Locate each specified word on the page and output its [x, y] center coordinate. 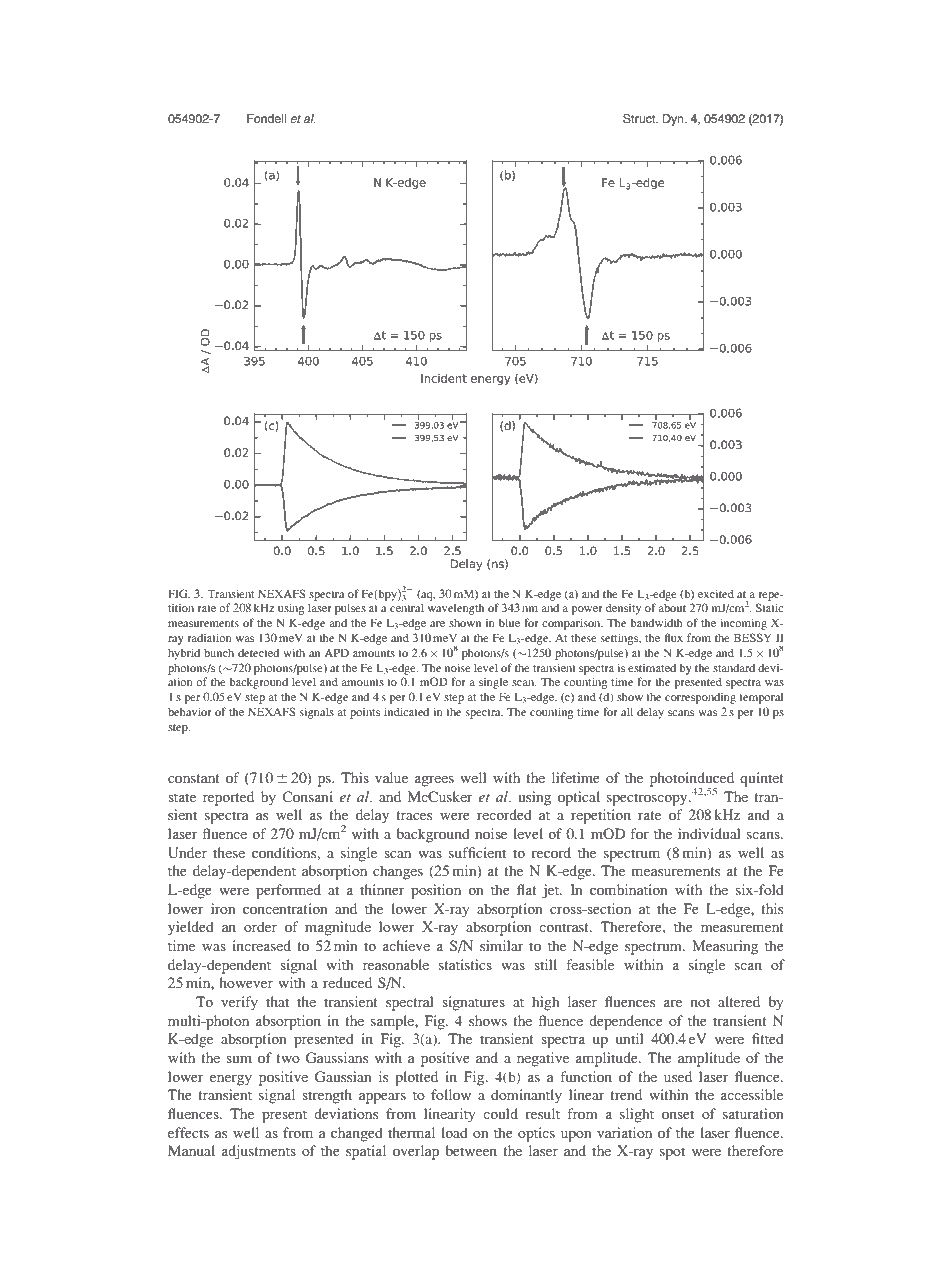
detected [258, 652]
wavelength [456, 609]
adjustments [259, 1152]
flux [673, 637]
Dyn [674, 120]
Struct [640, 119]
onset [678, 1114]
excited [716, 593]
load [454, 1132]
